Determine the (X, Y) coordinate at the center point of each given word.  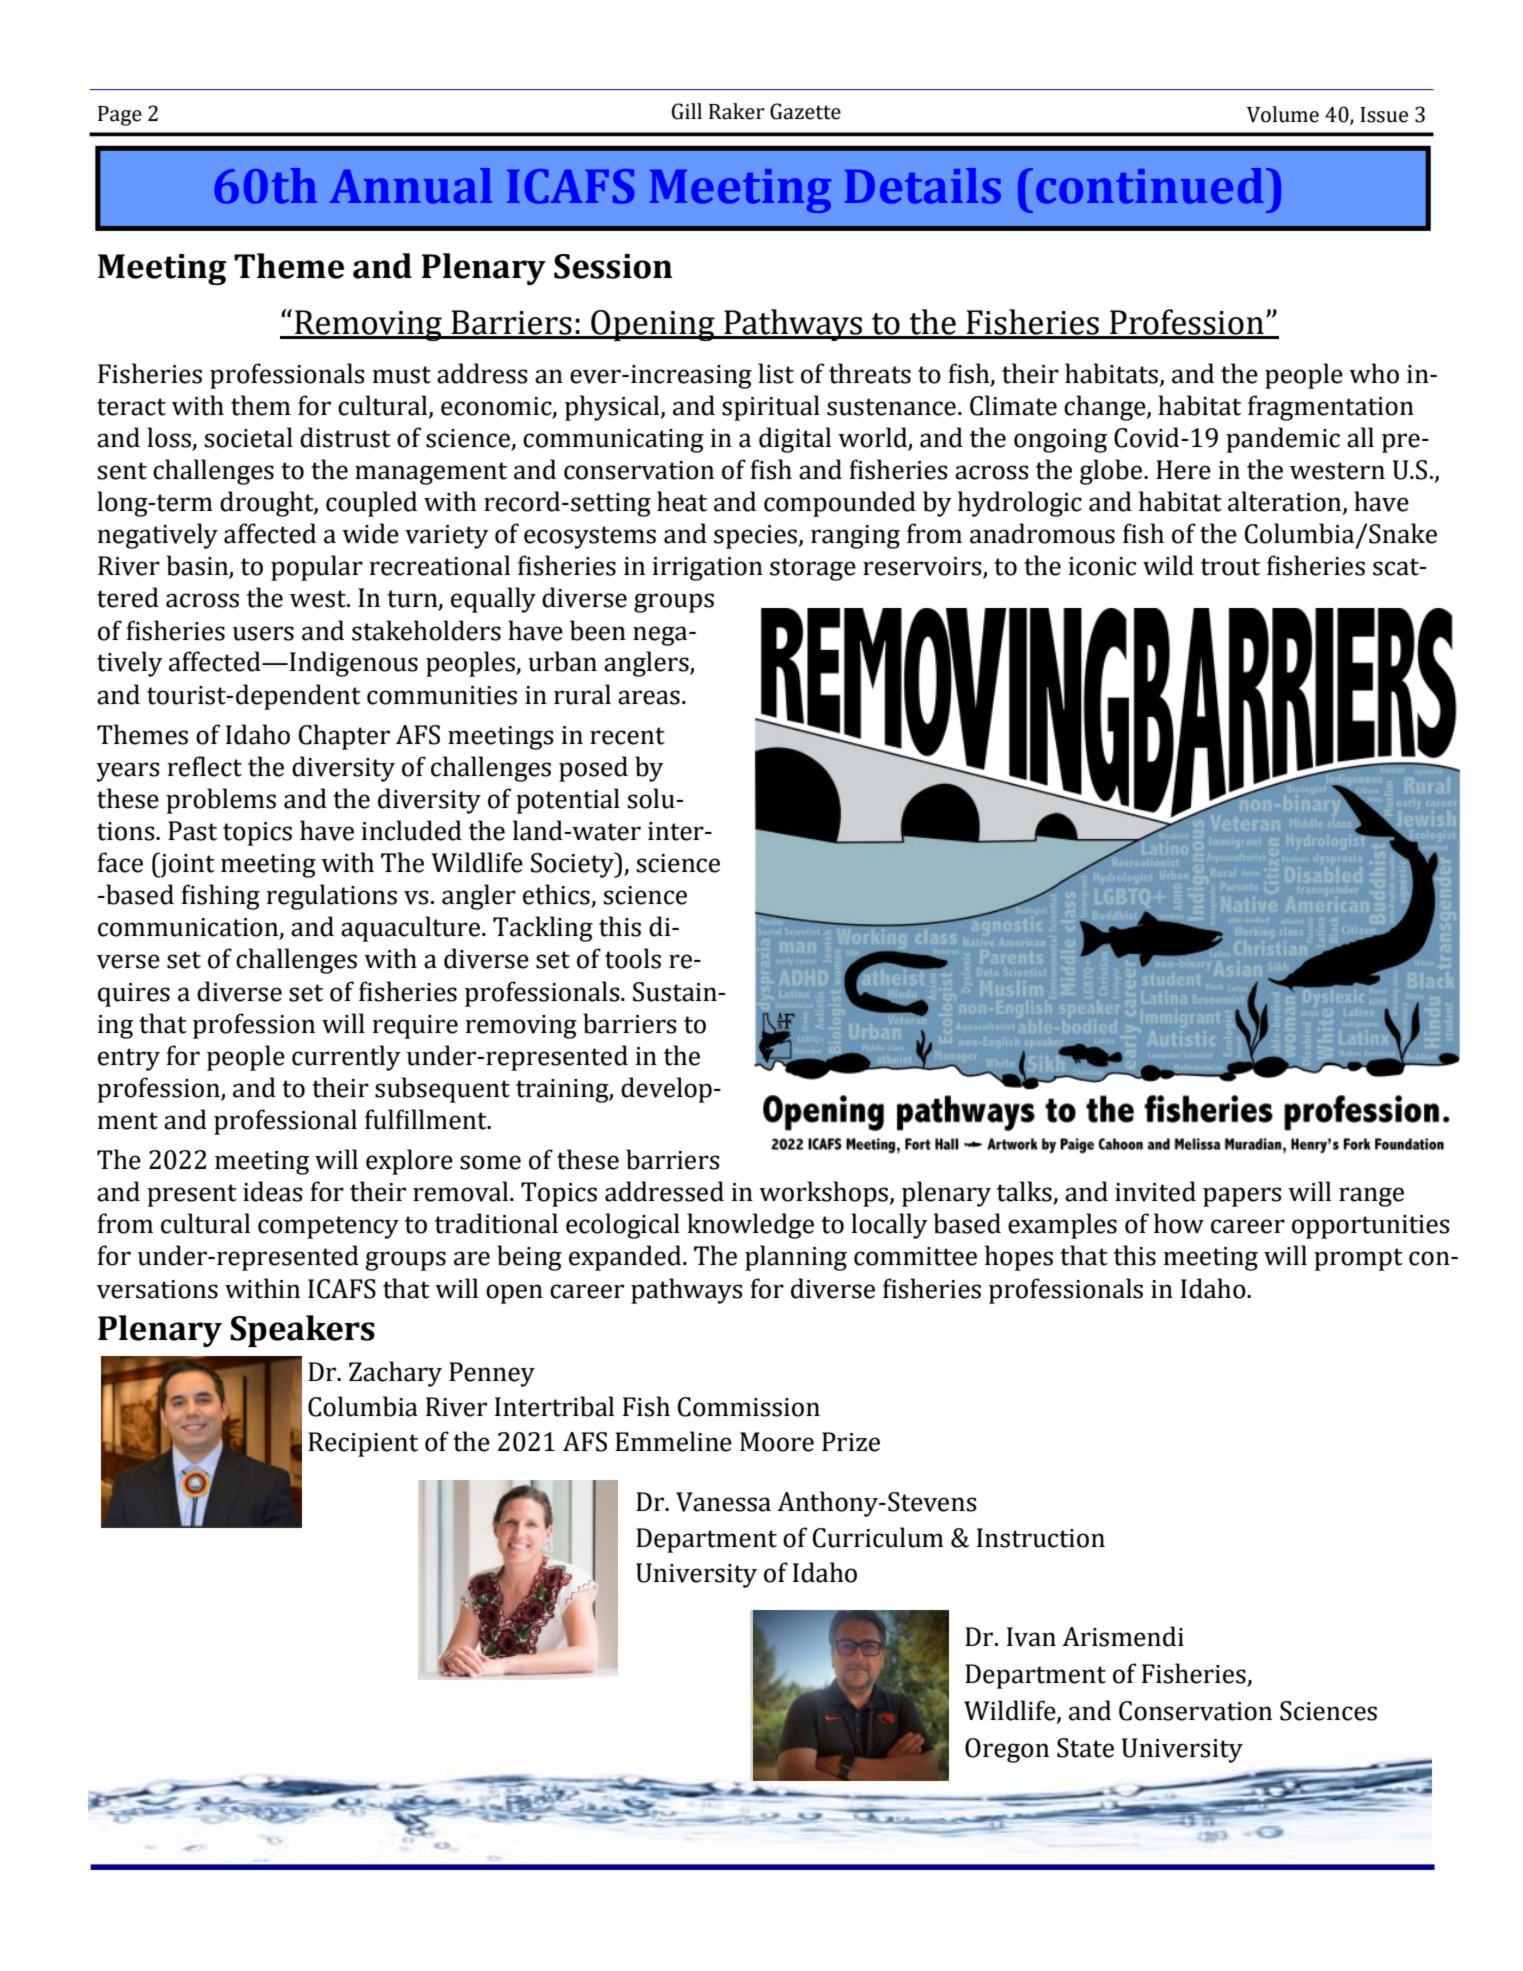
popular (317, 568)
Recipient (363, 1444)
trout (1230, 567)
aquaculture (412, 929)
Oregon (1007, 1750)
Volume (1283, 114)
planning (796, 1258)
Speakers (302, 1331)
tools (633, 958)
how (1179, 1223)
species (757, 537)
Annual (411, 186)
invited (1155, 1191)
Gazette (805, 111)
